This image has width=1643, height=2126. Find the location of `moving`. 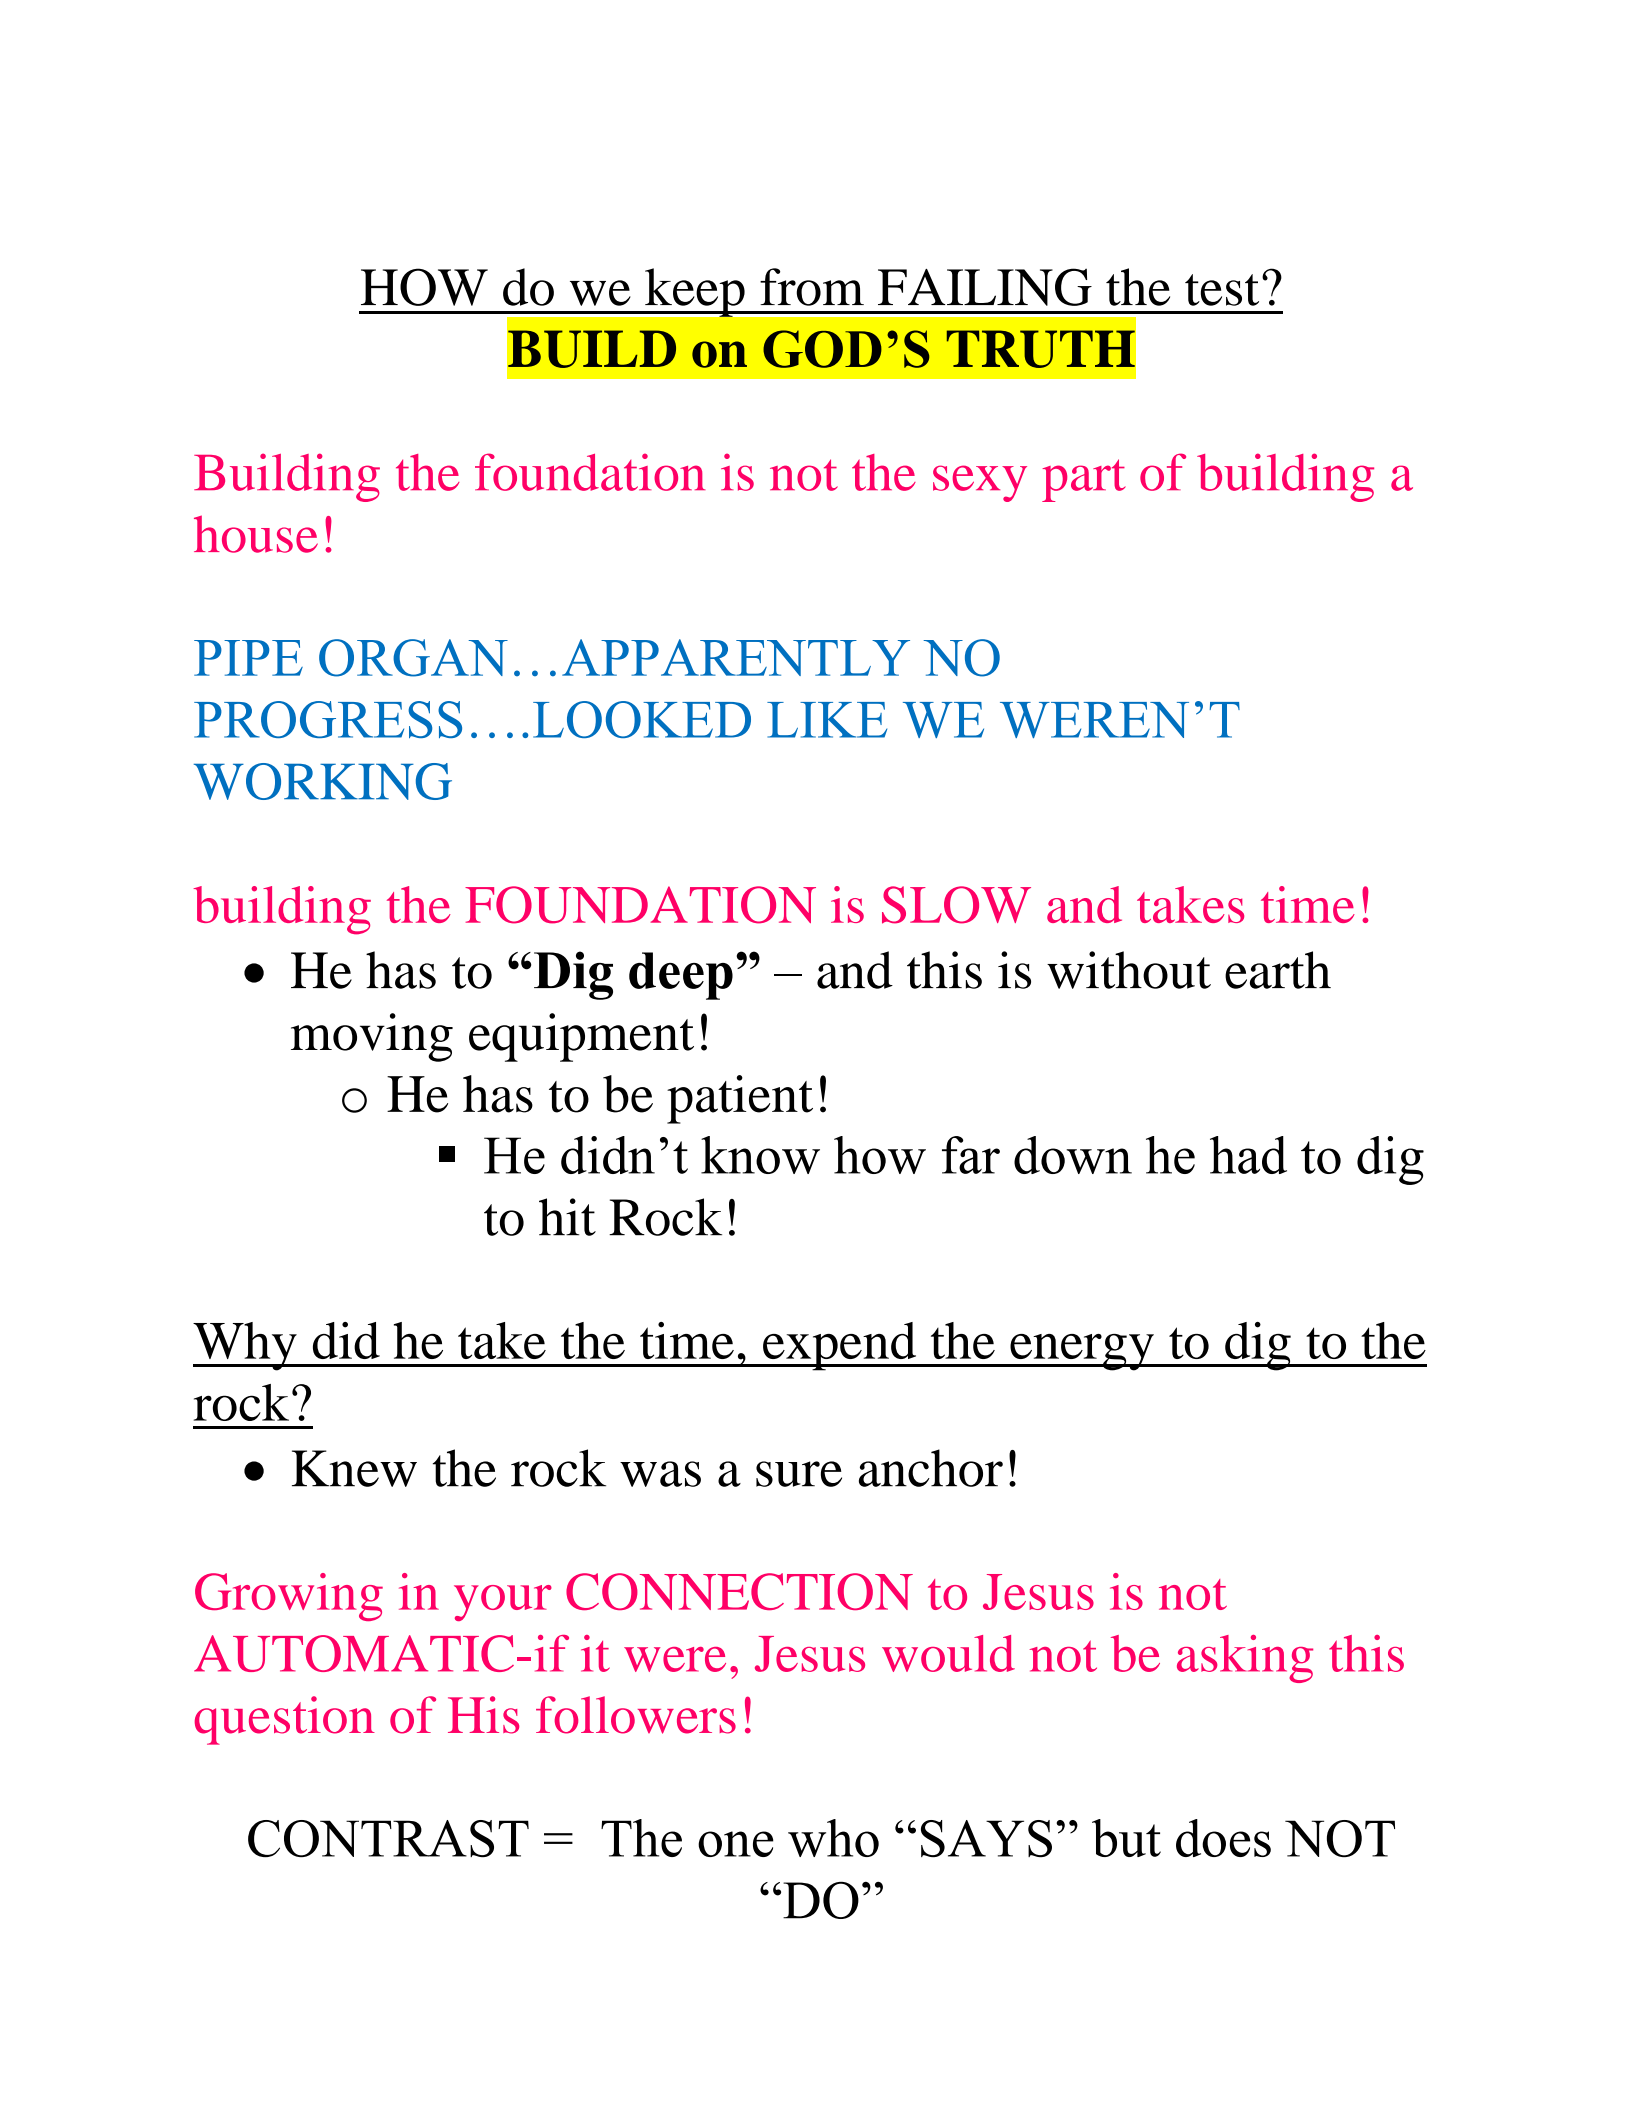

moving is located at coordinates (372, 1037).
